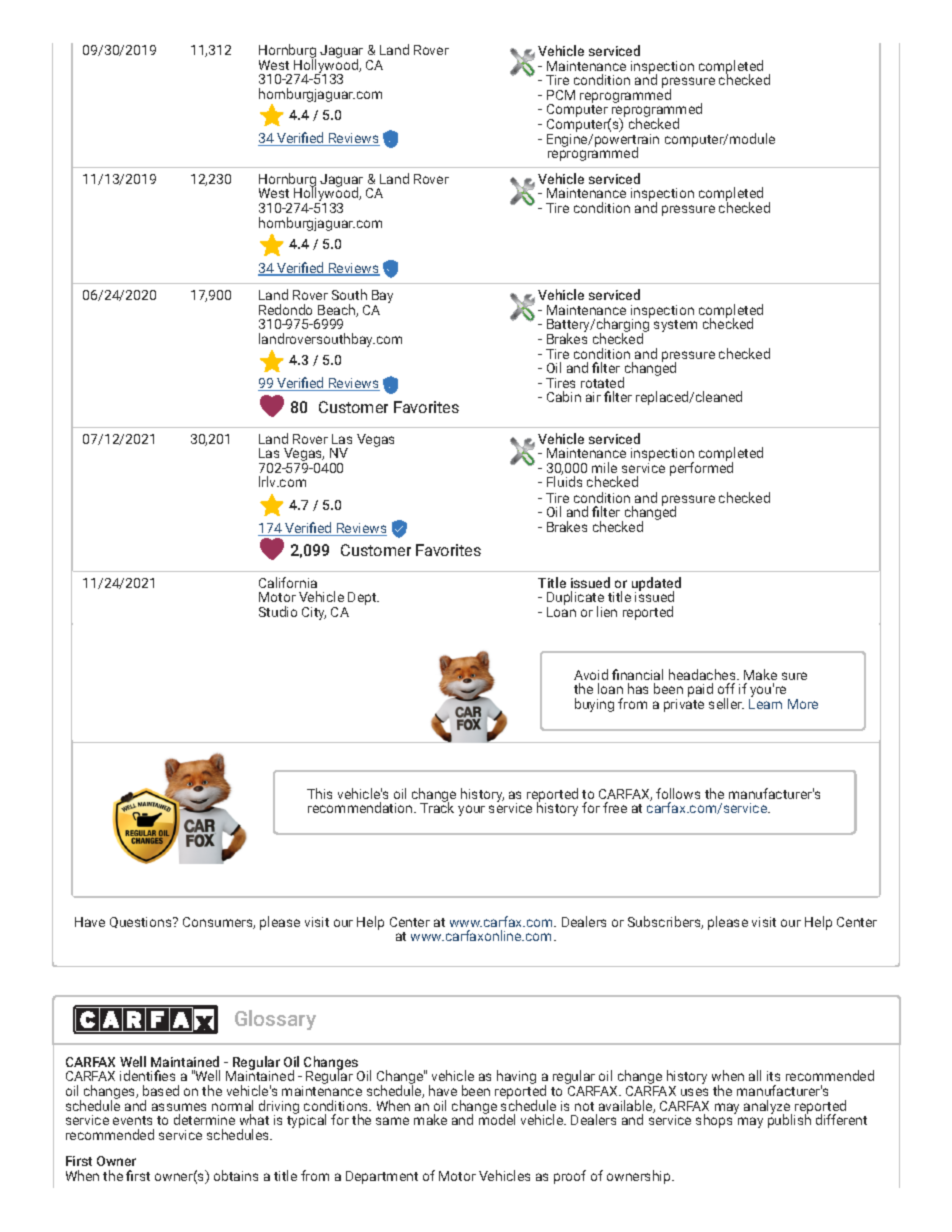 Image resolution: width=952 pixels, height=1232 pixels. Describe the element at coordinates (497, 1119) in the document. I see `model` at that location.
